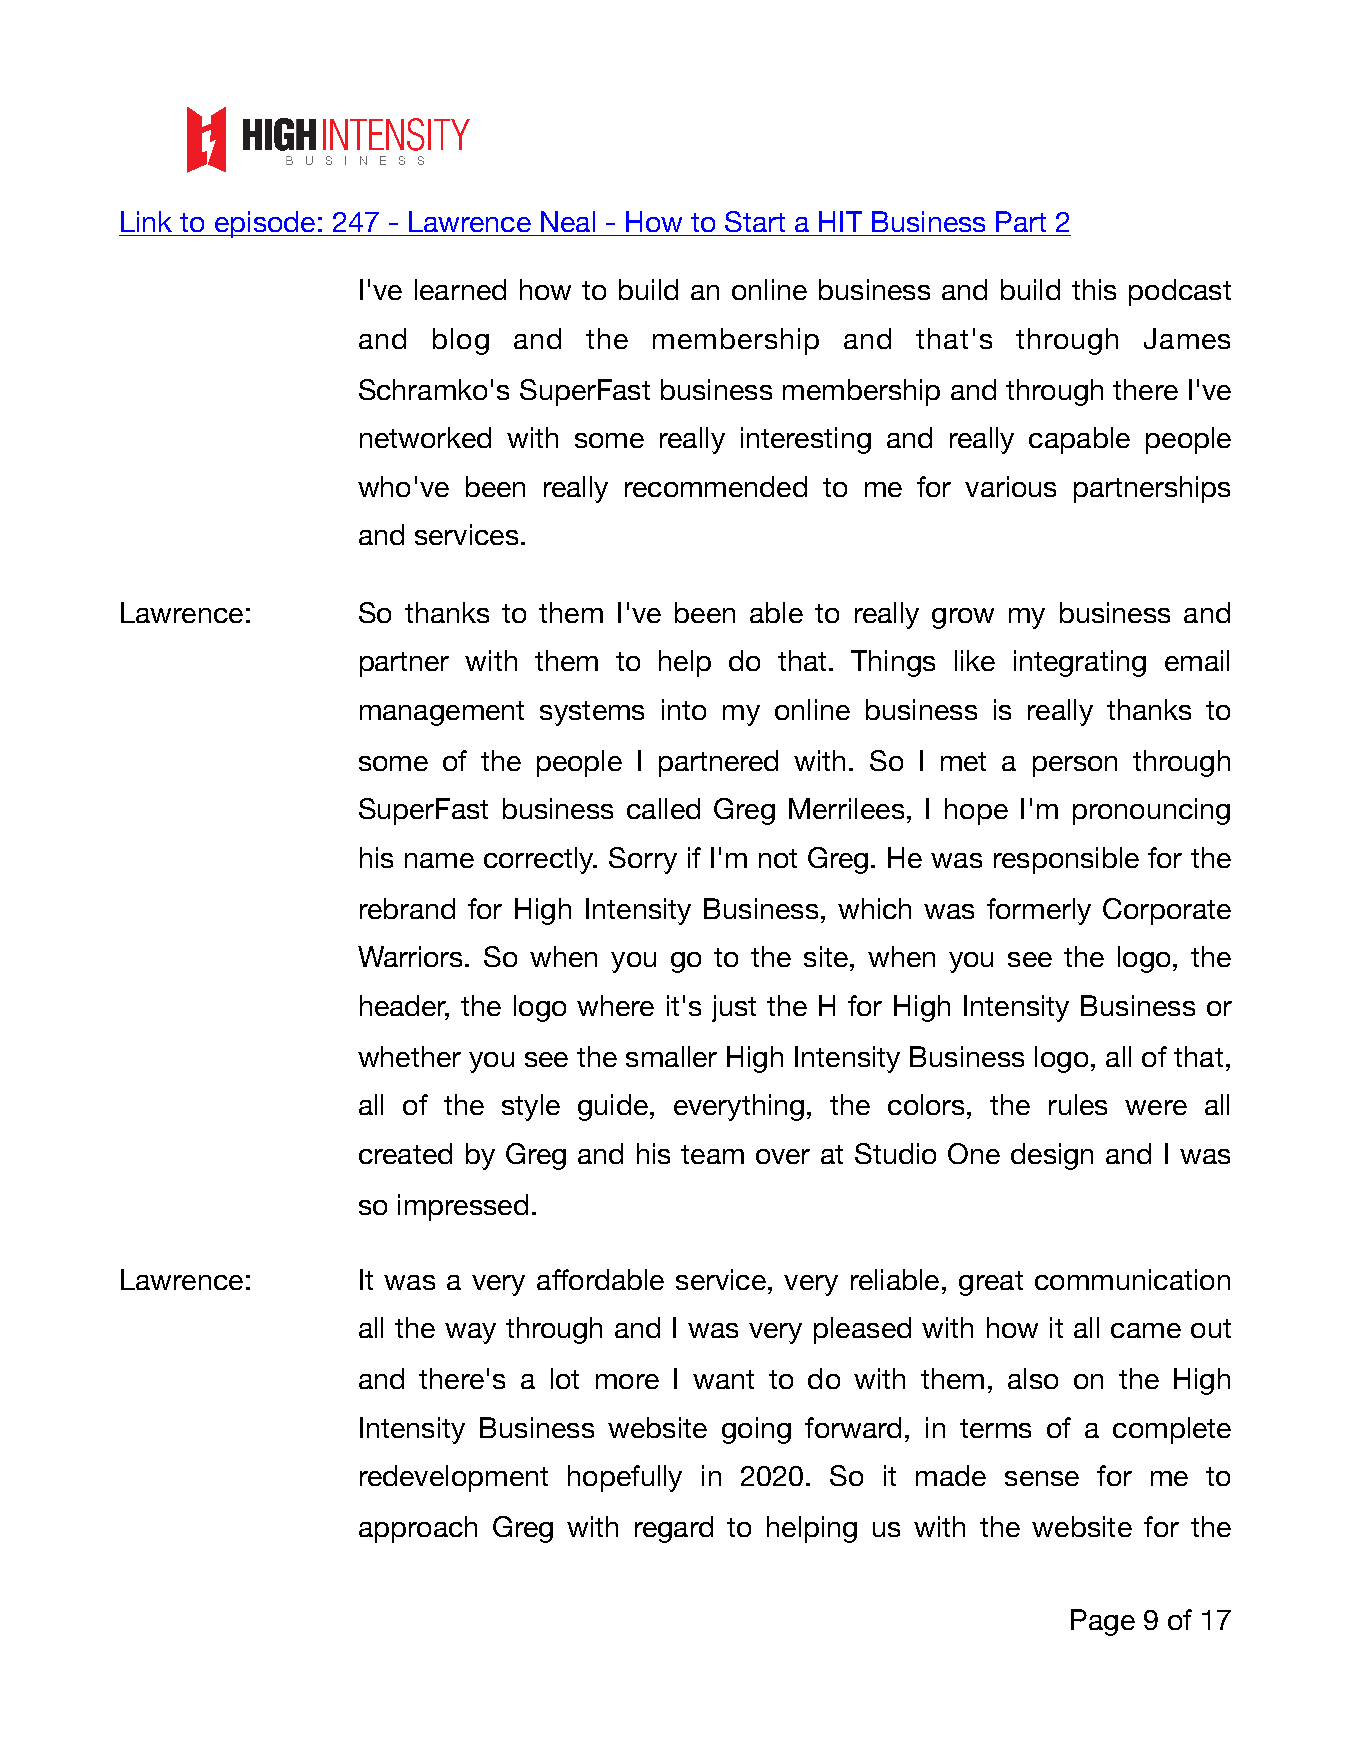 The image size is (1351, 1749). Describe the element at coordinates (418, 1529) in the image. I see `approach` at that location.
